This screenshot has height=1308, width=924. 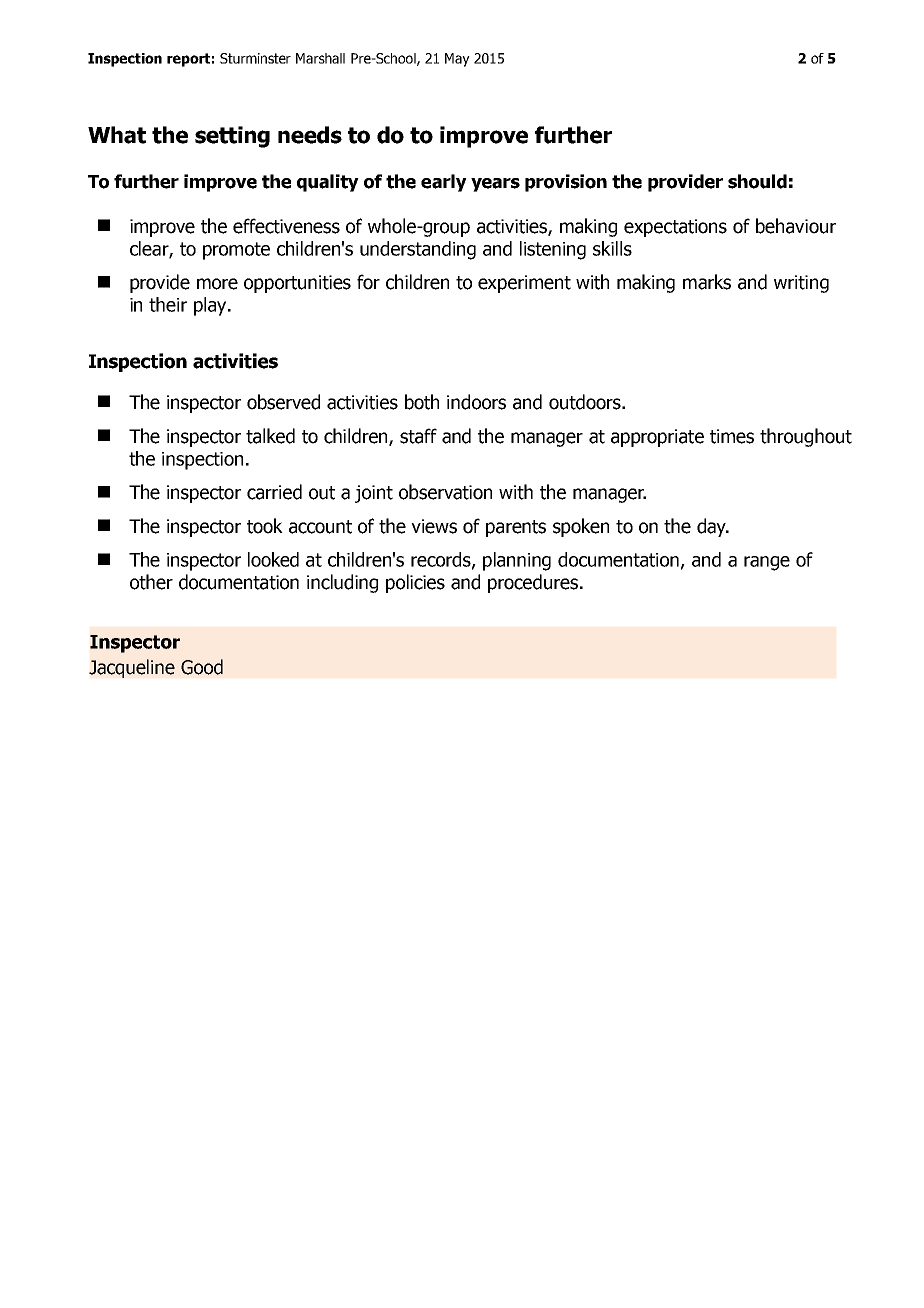 What do you see at coordinates (457, 60) in the screenshot?
I see `May` at bounding box center [457, 60].
